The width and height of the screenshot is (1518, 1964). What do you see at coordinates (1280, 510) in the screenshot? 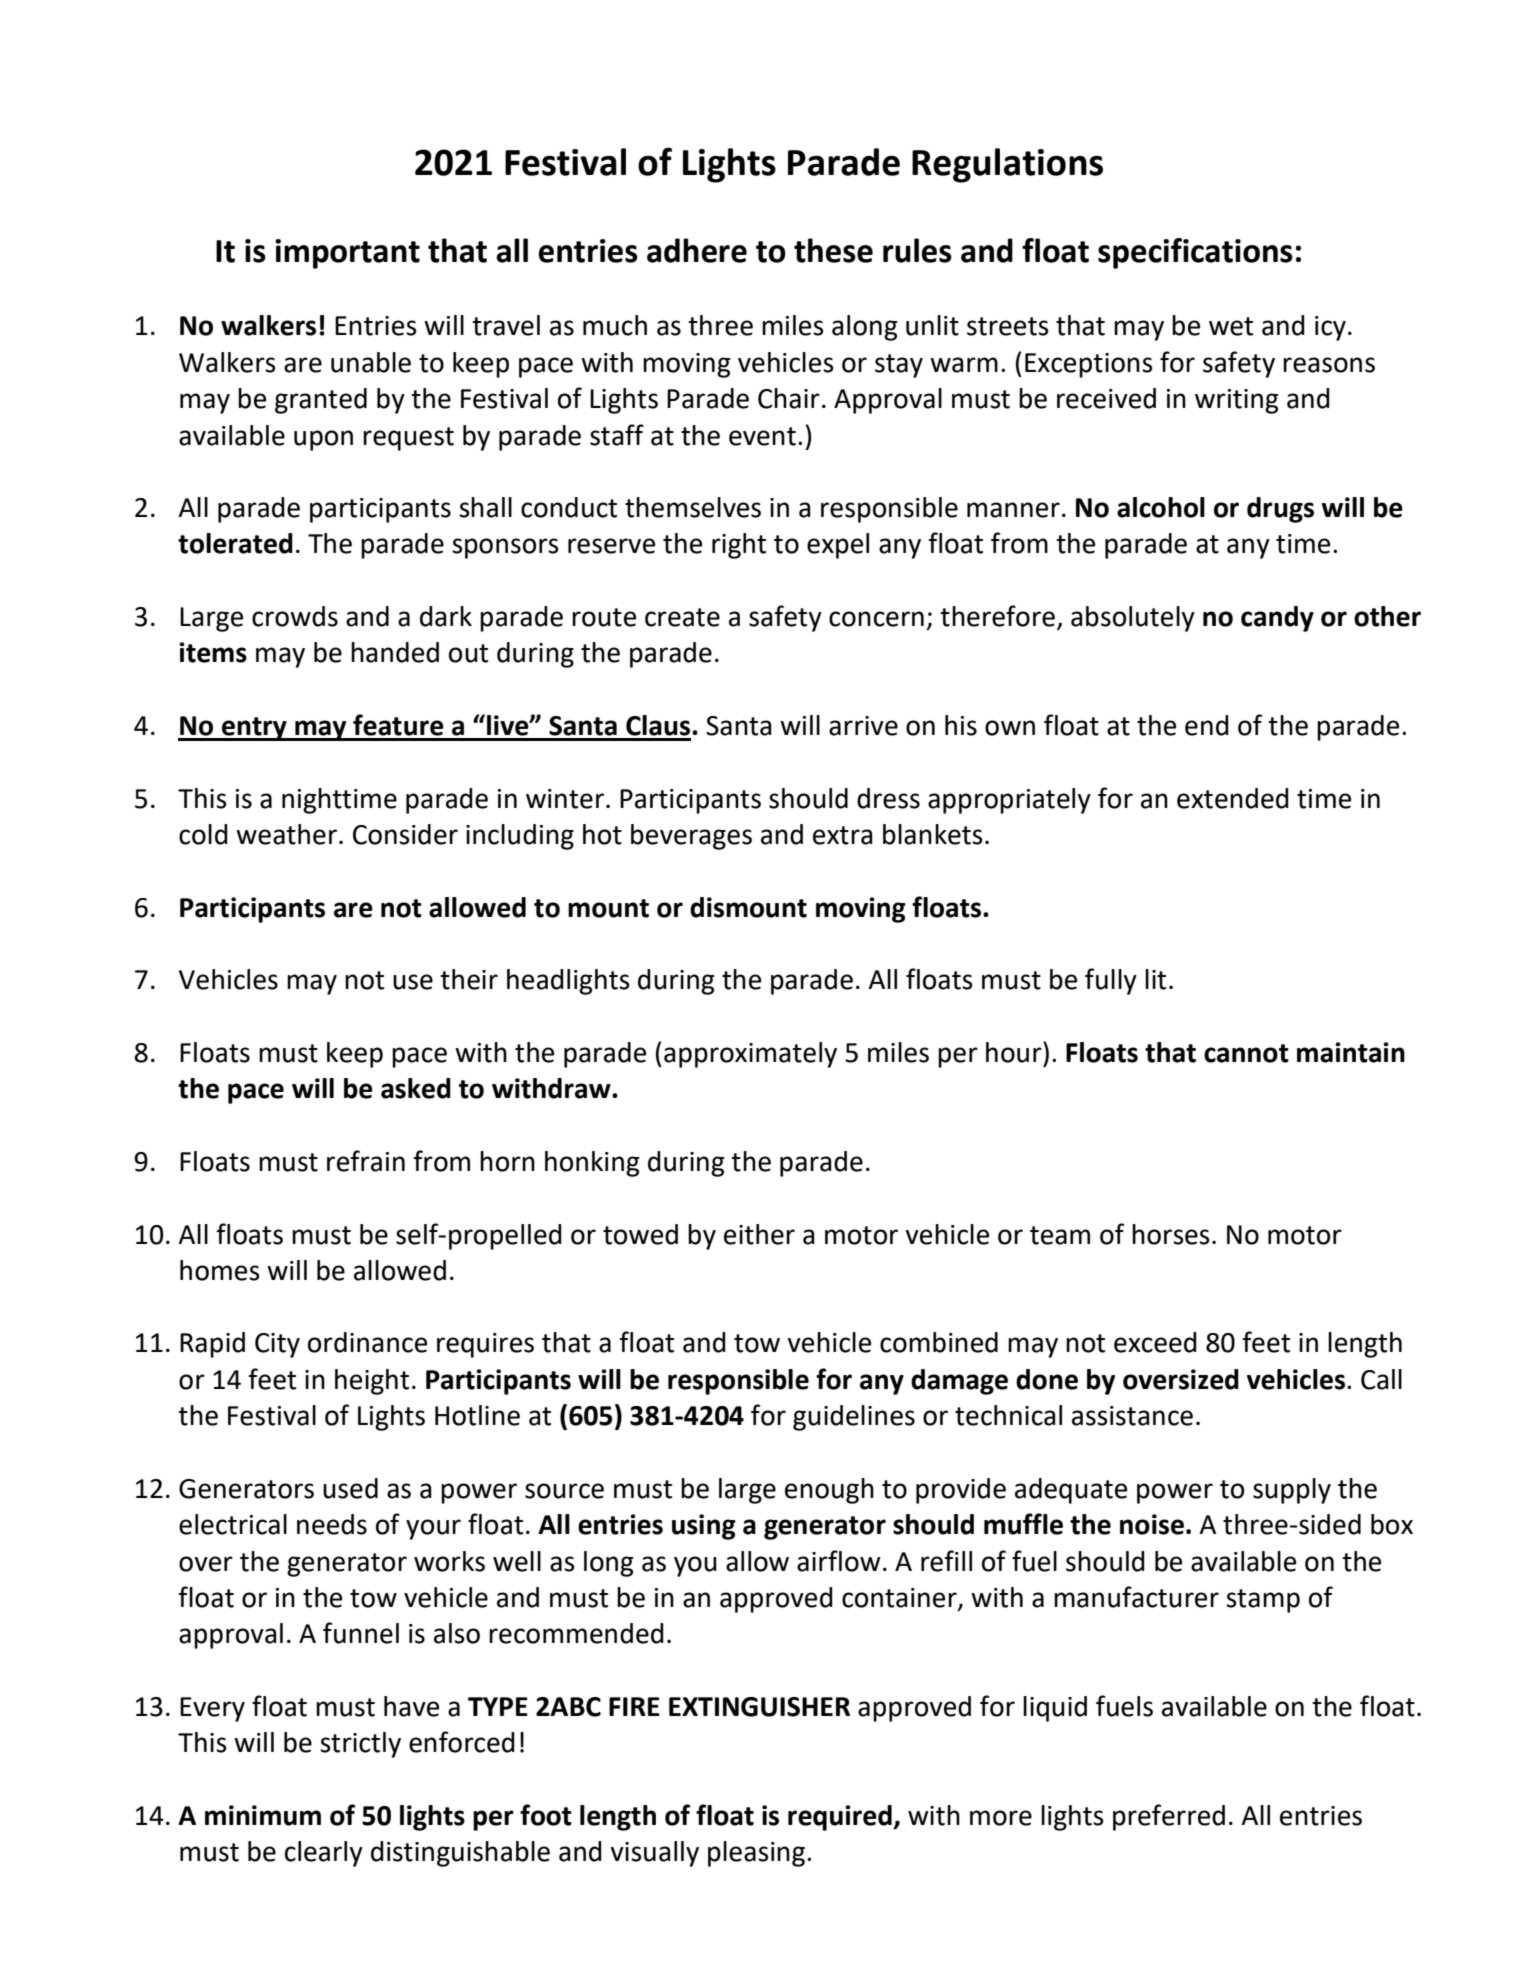
I see `drugs` at bounding box center [1280, 510].
